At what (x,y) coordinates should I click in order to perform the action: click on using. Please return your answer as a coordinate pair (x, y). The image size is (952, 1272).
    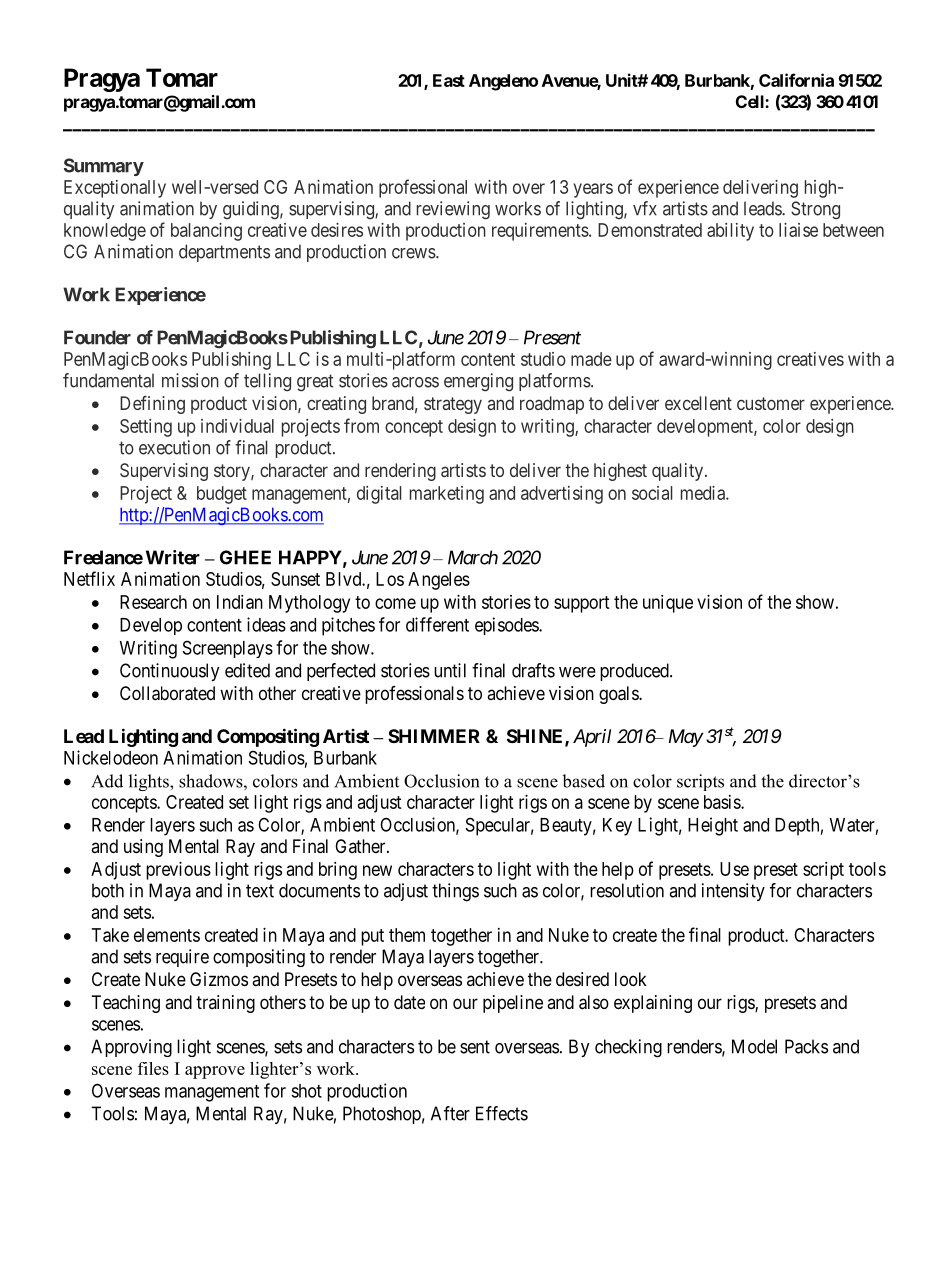
    Looking at the image, I should click on (143, 848).
